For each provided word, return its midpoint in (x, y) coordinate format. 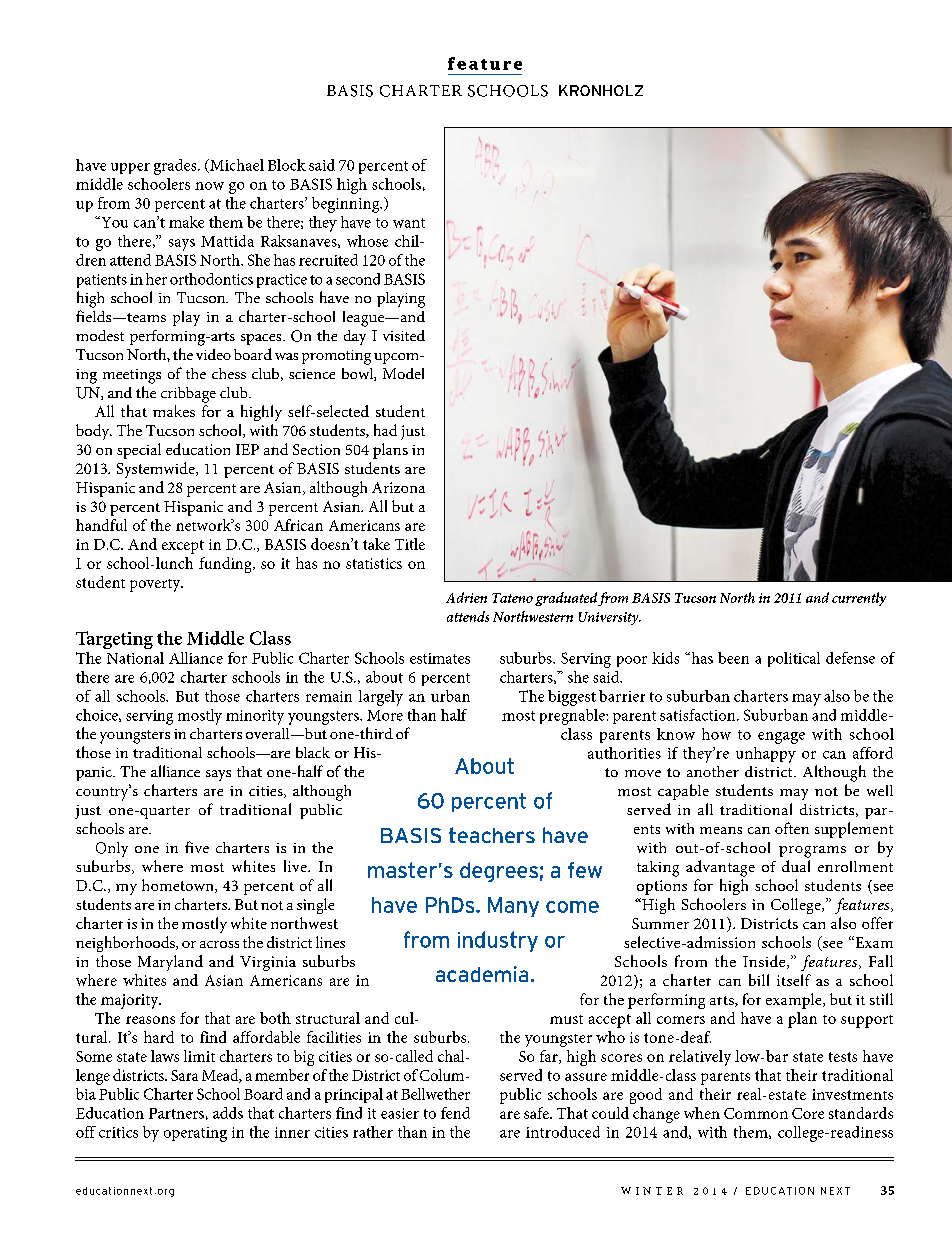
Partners (176, 1113)
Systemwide (157, 470)
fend (455, 1113)
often (792, 828)
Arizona (398, 487)
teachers (492, 835)
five (197, 847)
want (409, 223)
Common (756, 1113)
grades (176, 167)
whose (367, 241)
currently (859, 599)
